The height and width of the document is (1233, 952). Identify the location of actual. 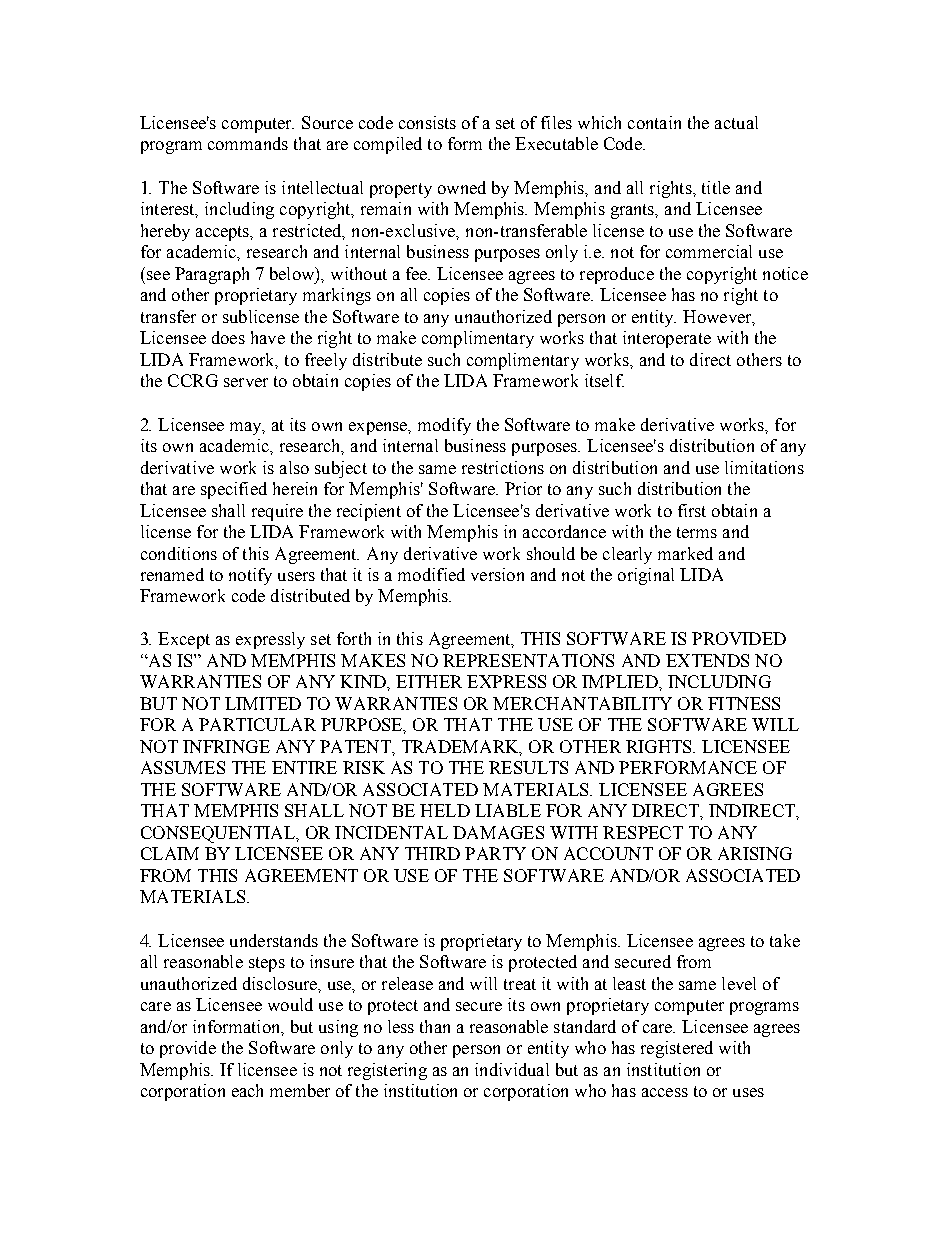
(736, 122).
